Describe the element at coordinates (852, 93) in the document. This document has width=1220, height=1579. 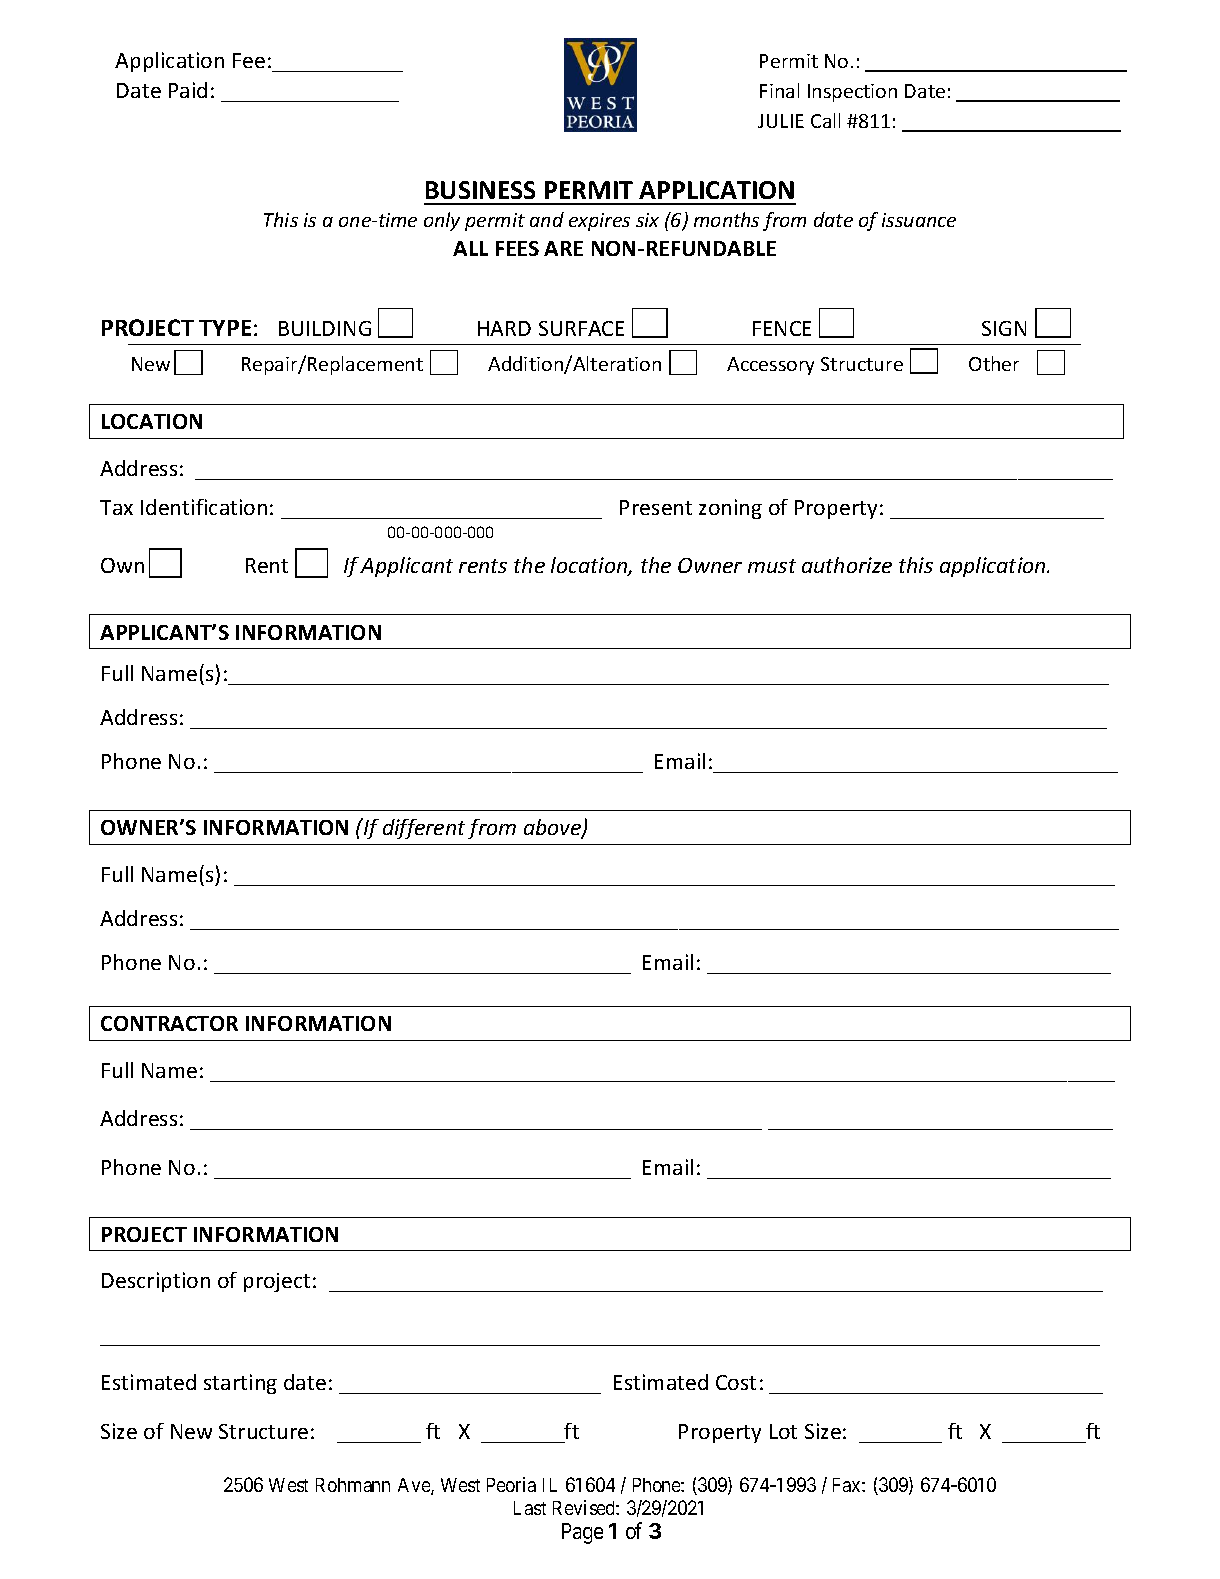
I see `Inspection` at that location.
